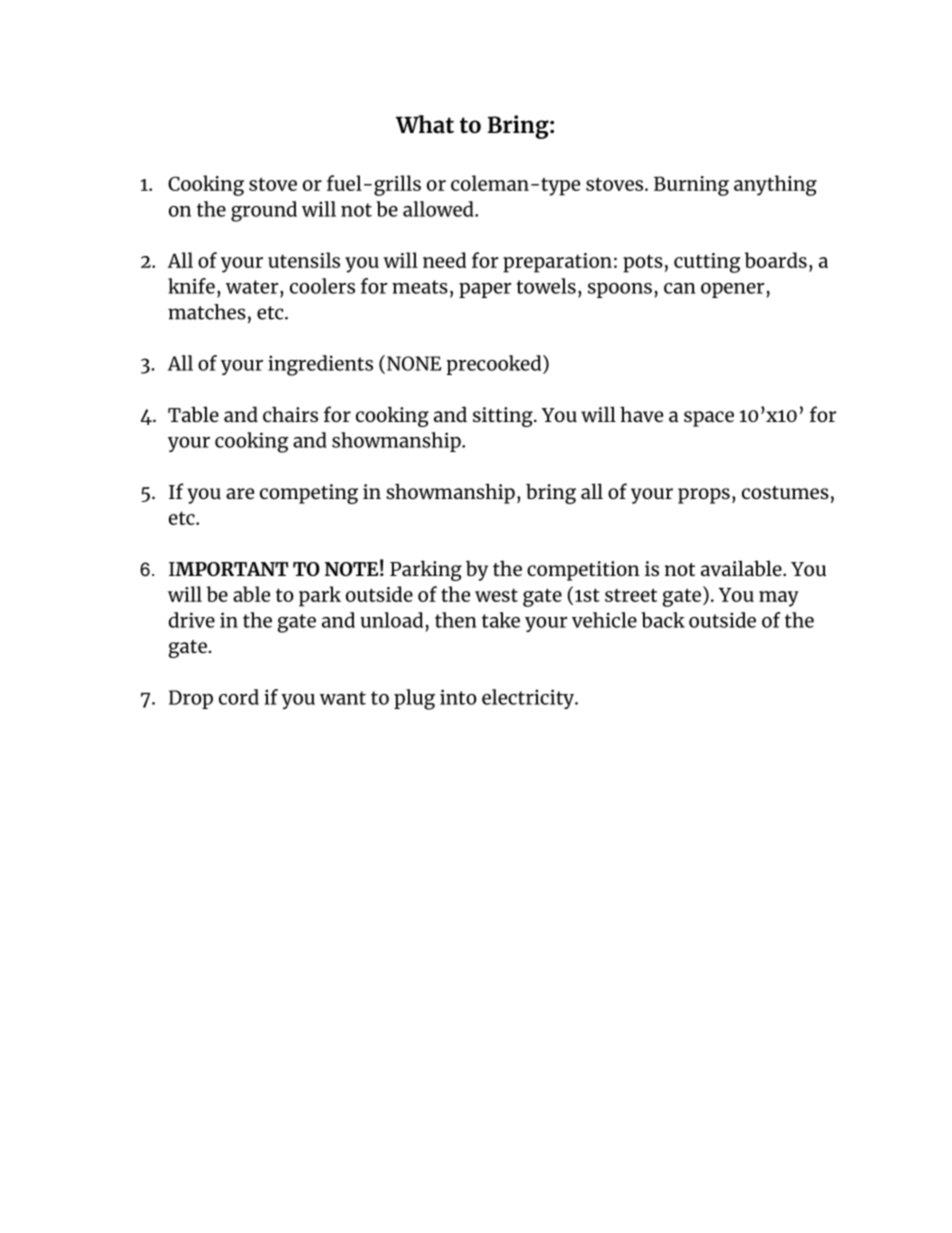 This image has width=952, height=1233. What do you see at coordinates (228, 569) in the image?
I see `IMPORTANT` at bounding box center [228, 569].
